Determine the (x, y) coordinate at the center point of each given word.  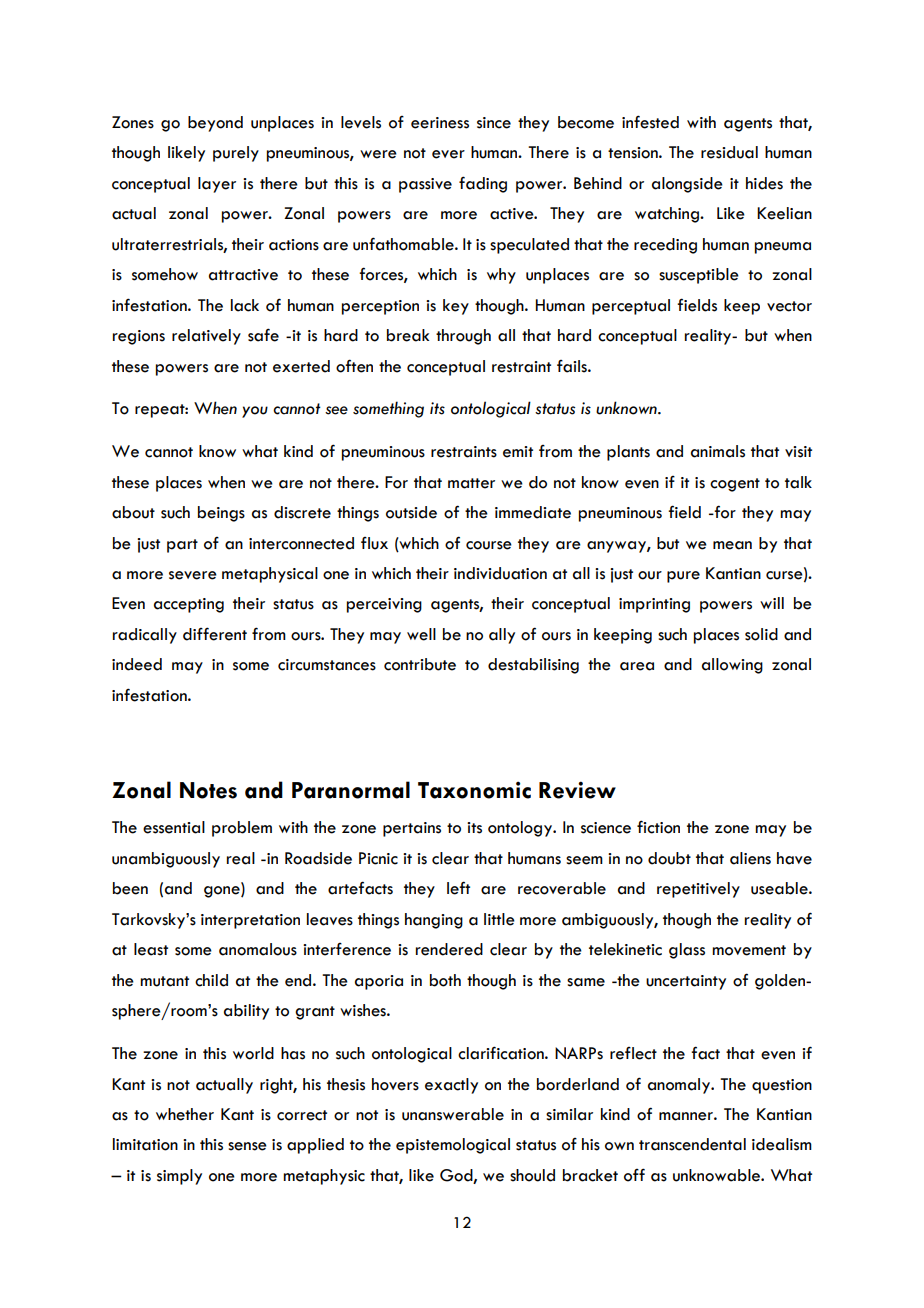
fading (483, 184)
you (255, 412)
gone (223, 892)
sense (247, 1146)
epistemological (453, 1146)
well (421, 634)
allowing (732, 666)
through (463, 337)
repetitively (698, 890)
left (458, 888)
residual (729, 152)
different (215, 634)
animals (718, 451)
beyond (215, 124)
